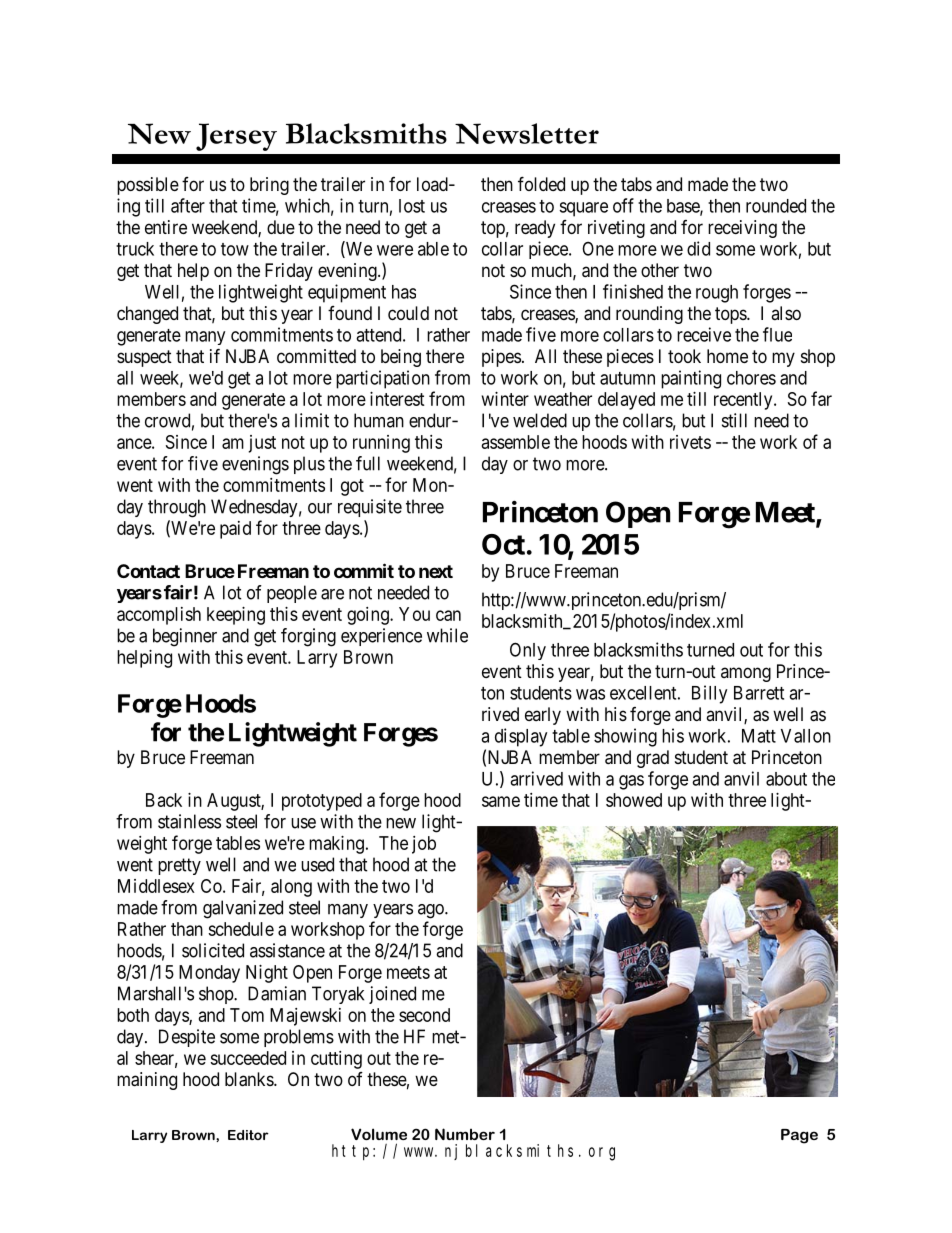 The image size is (952, 1233). What do you see at coordinates (516, 442) in the screenshot?
I see `assemble` at bounding box center [516, 442].
